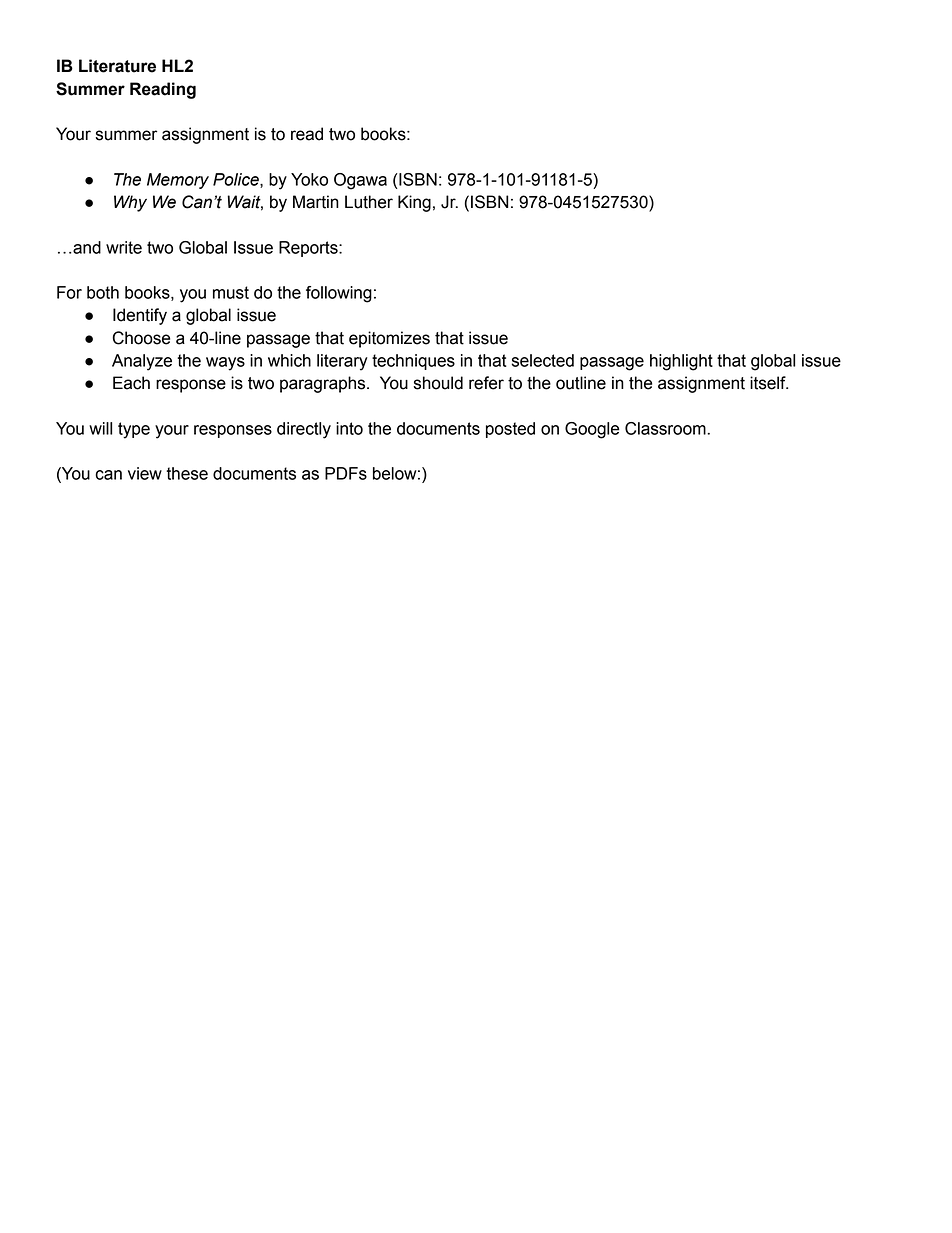 The height and width of the page is (1233, 952). What do you see at coordinates (145, 473) in the page?
I see `view` at bounding box center [145, 473].
